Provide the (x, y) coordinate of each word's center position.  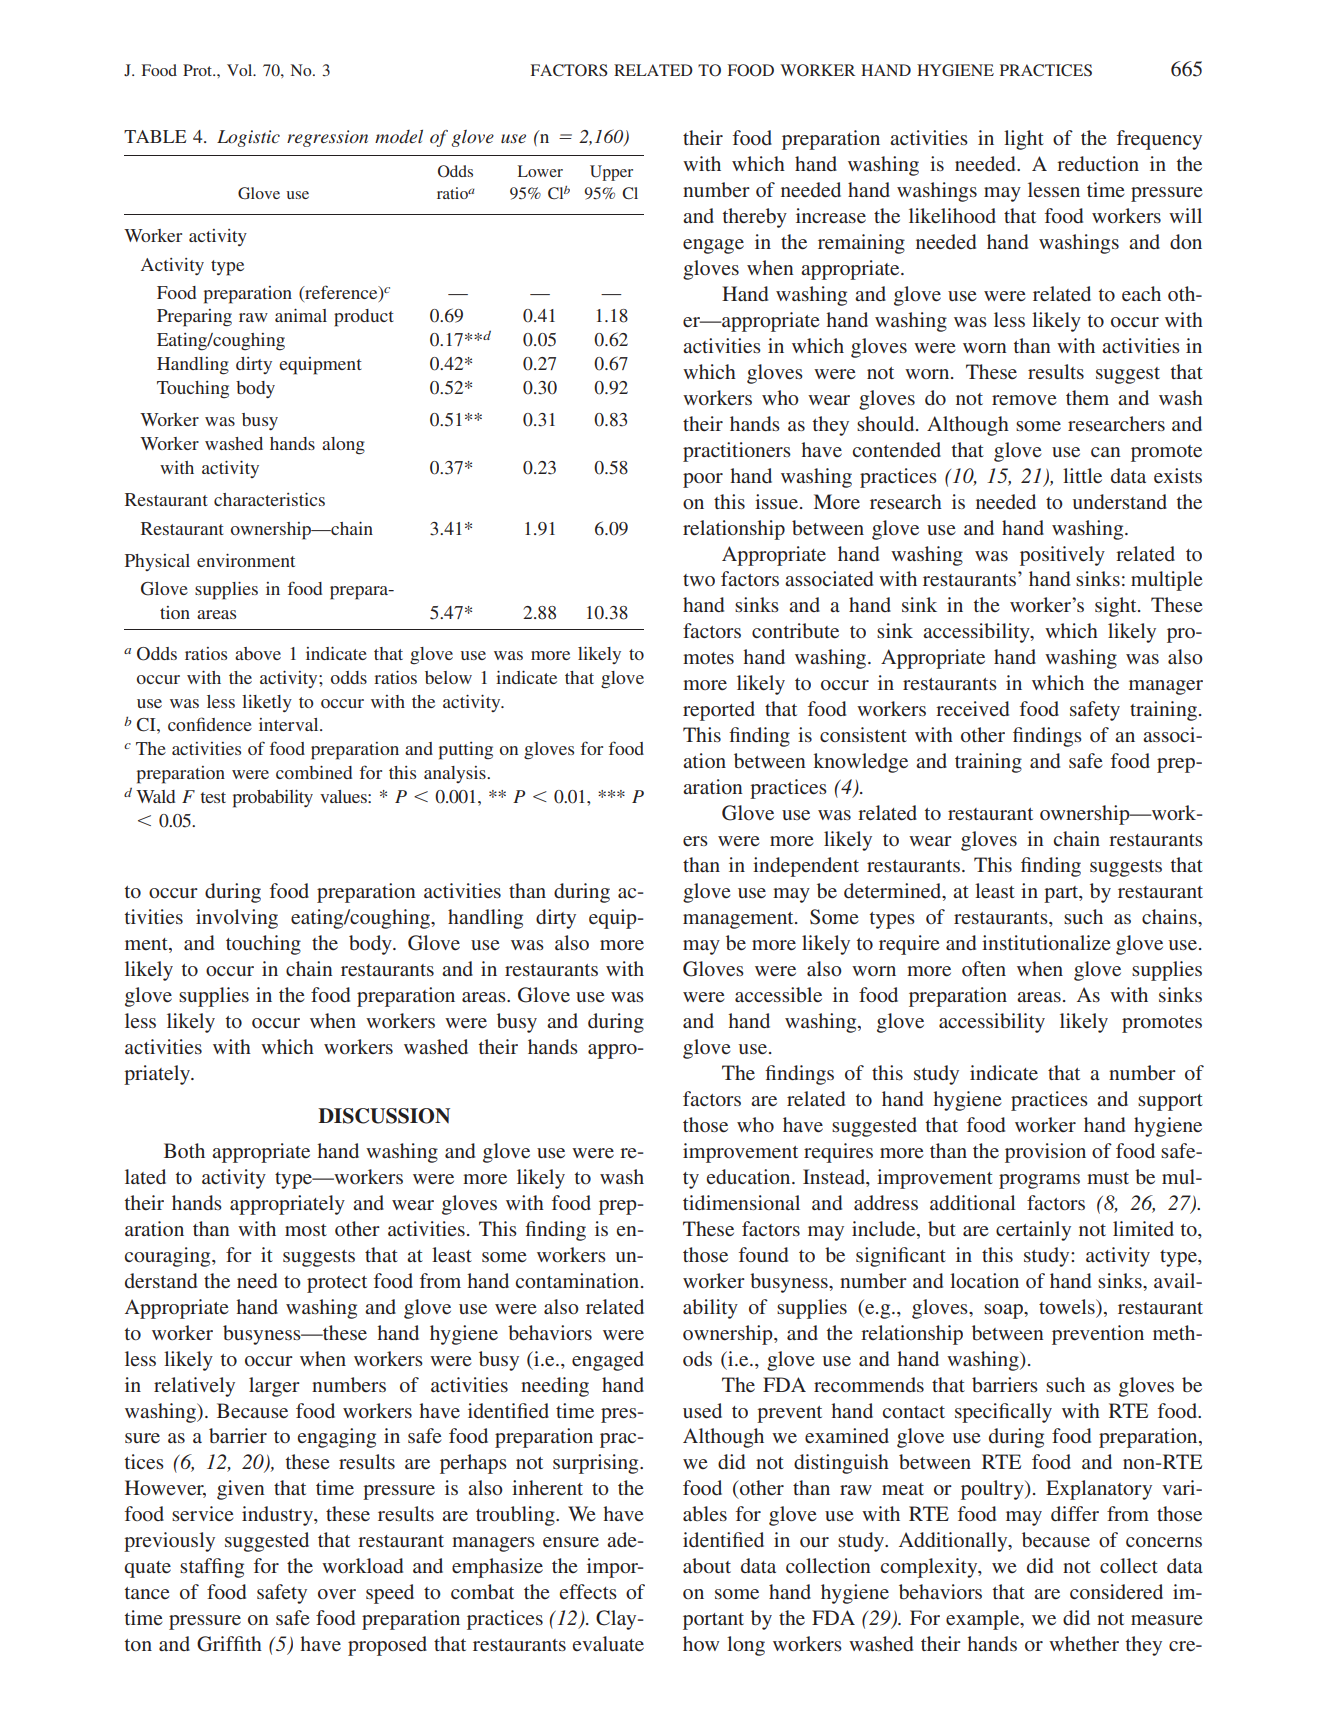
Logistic (248, 138)
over (337, 1594)
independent (806, 867)
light (1024, 140)
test (213, 797)
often (984, 968)
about (707, 1565)
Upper (611, 173)
